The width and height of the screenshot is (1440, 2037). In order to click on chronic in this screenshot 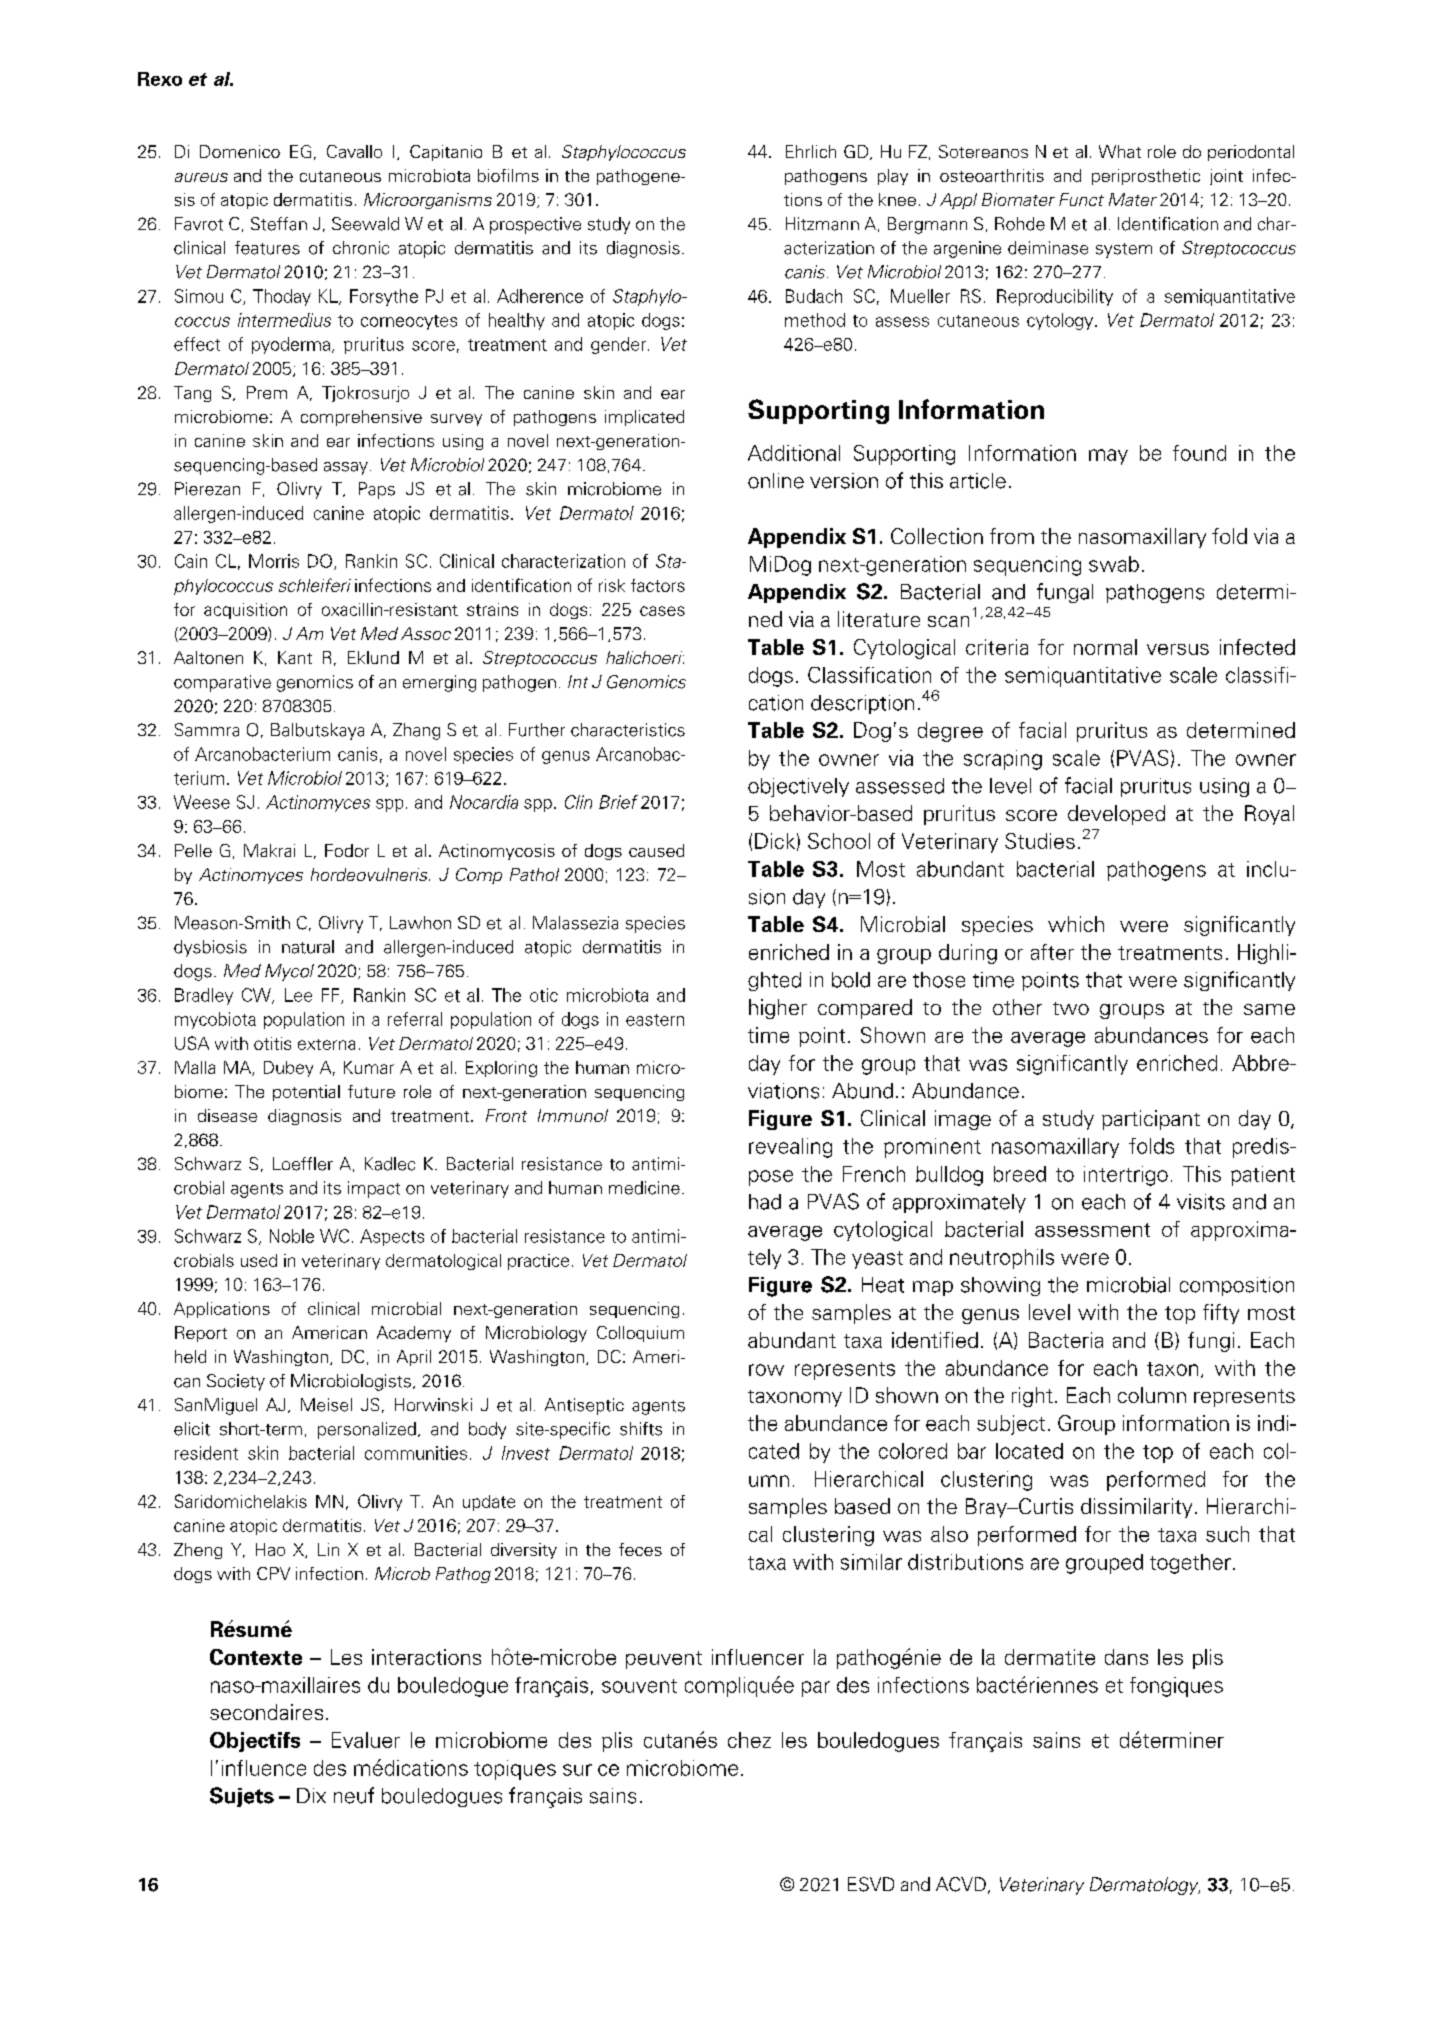, I will do `click(361, 248)`.
